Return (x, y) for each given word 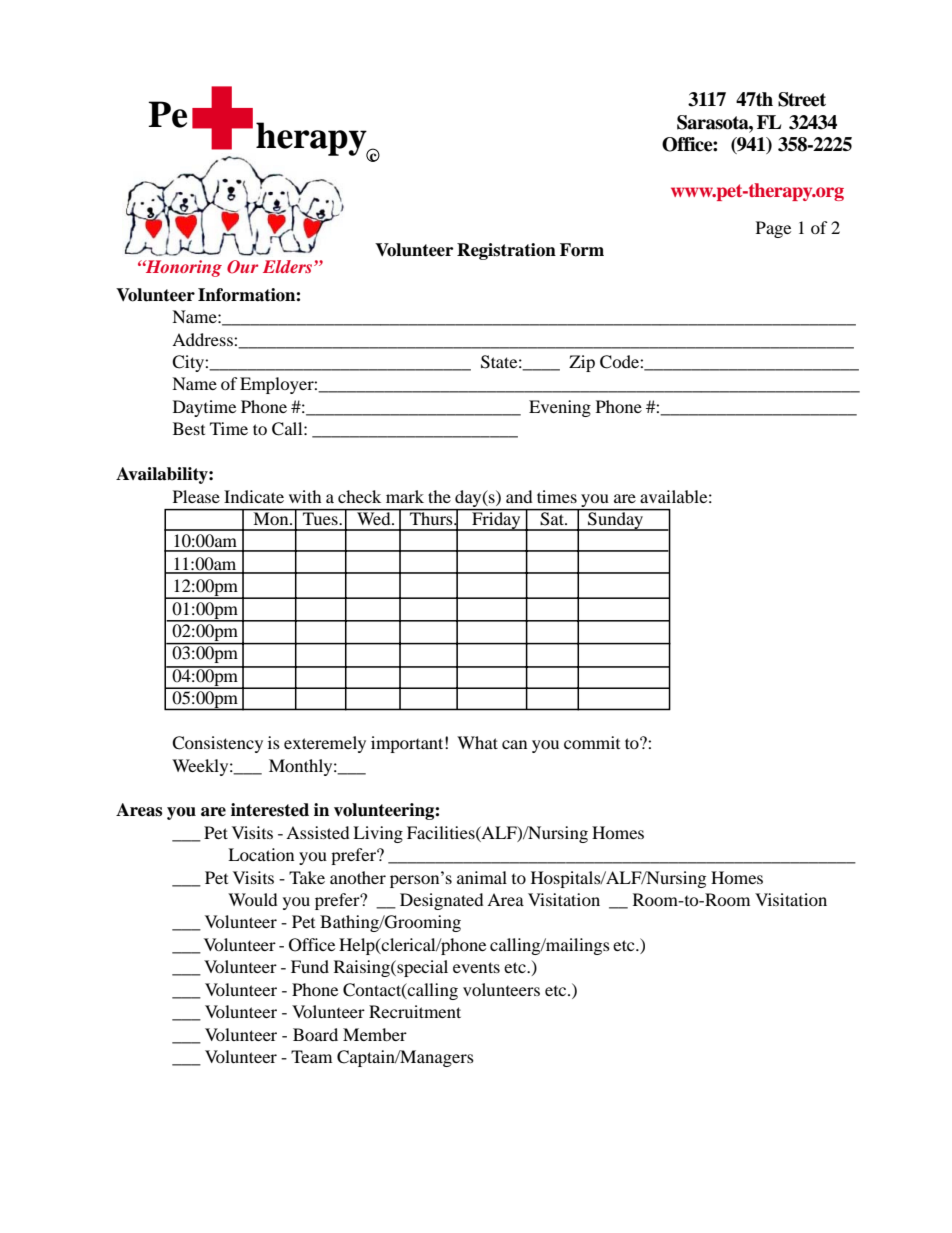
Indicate (254, 496)
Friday (496, 520)
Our (243, 267)
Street (802, 99)
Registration (506, 251)
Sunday (616, 520)
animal (482, 877)
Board (315, 1034)
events (476, 967)
